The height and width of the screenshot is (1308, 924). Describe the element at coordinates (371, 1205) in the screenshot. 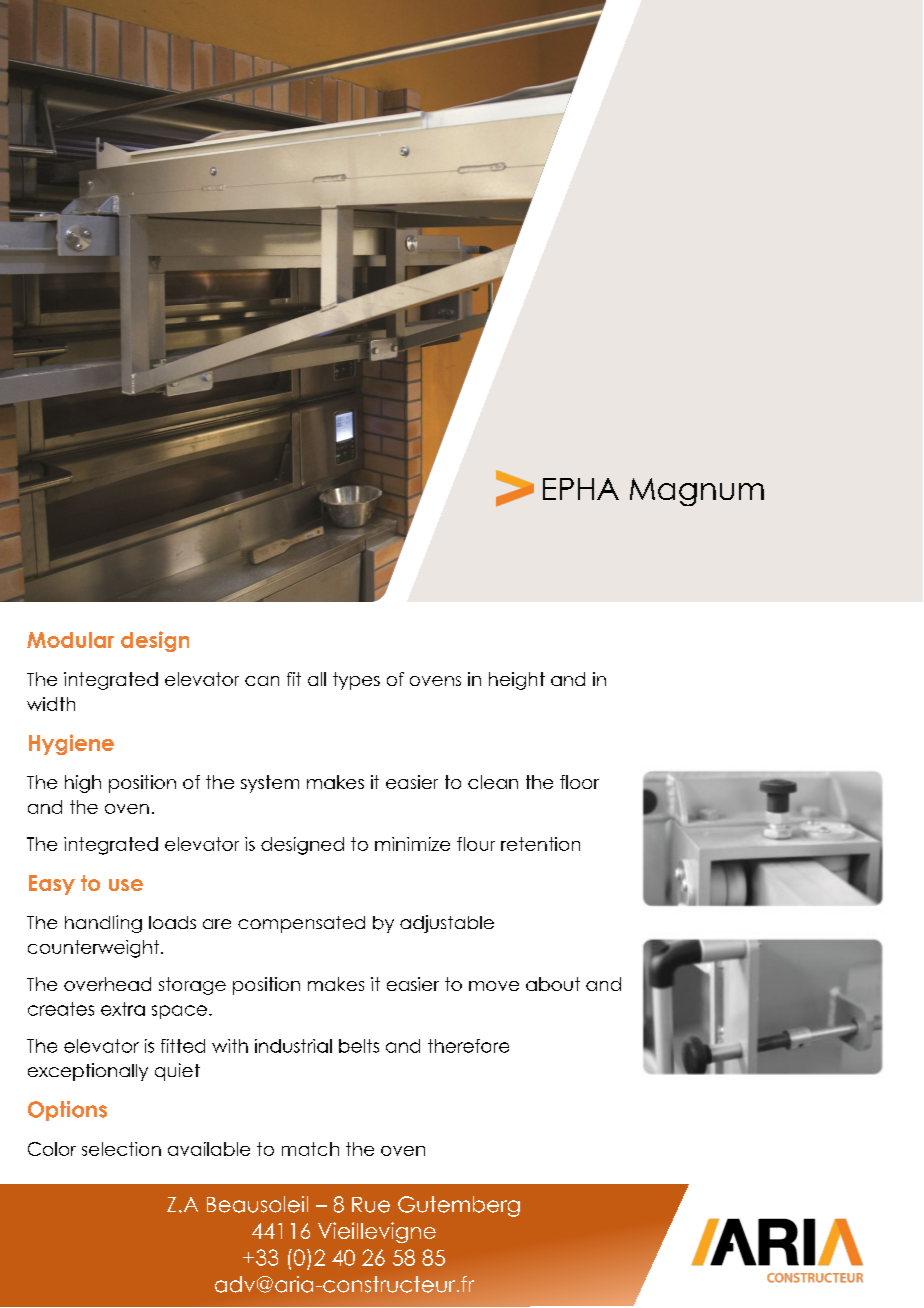

I see `Rue` at that location.
